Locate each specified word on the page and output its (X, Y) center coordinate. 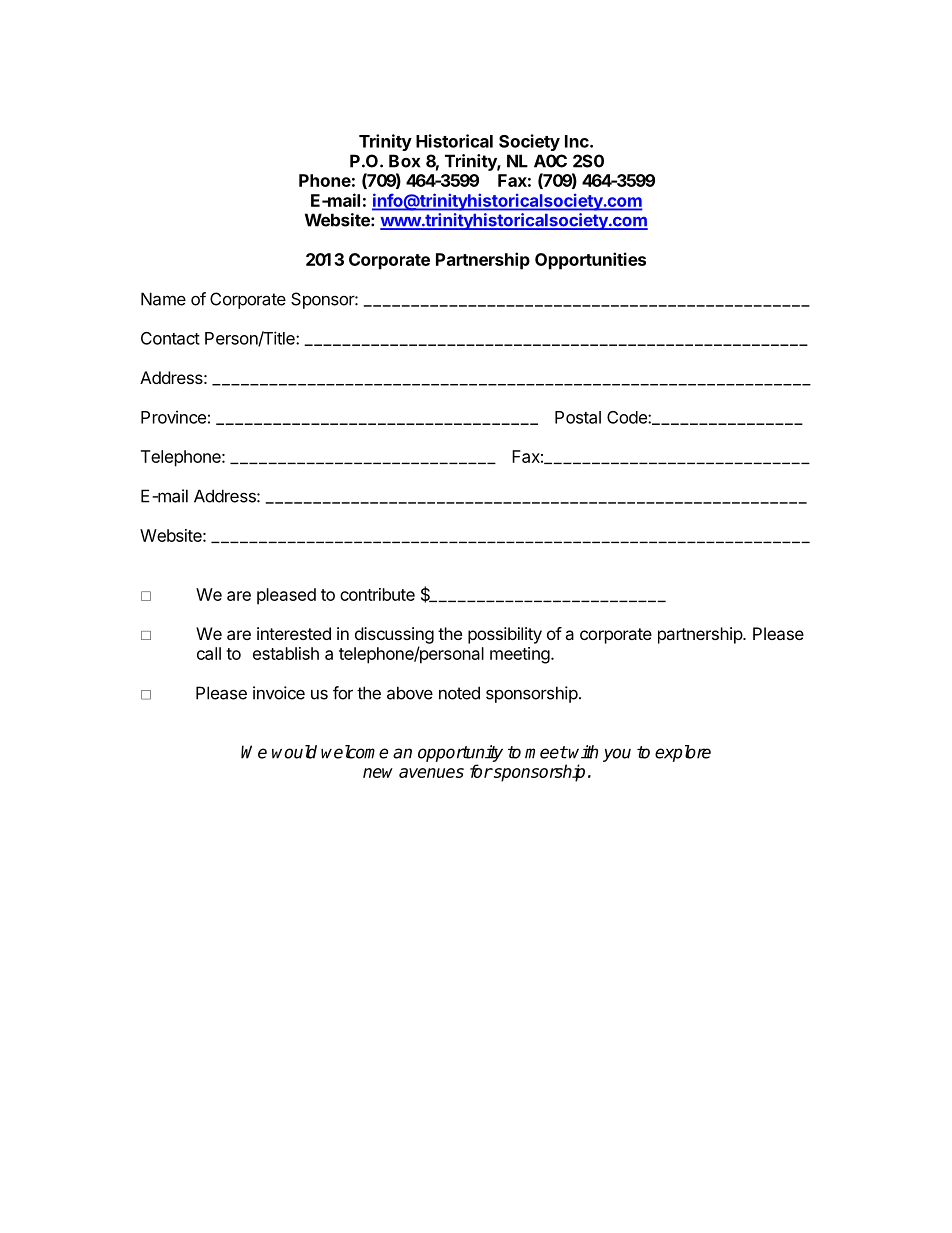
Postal (578, 417)
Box (404, 161)
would (294, 752)
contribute (377, 594)
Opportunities (590, 261)
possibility (505, 635)
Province (173, 417)
